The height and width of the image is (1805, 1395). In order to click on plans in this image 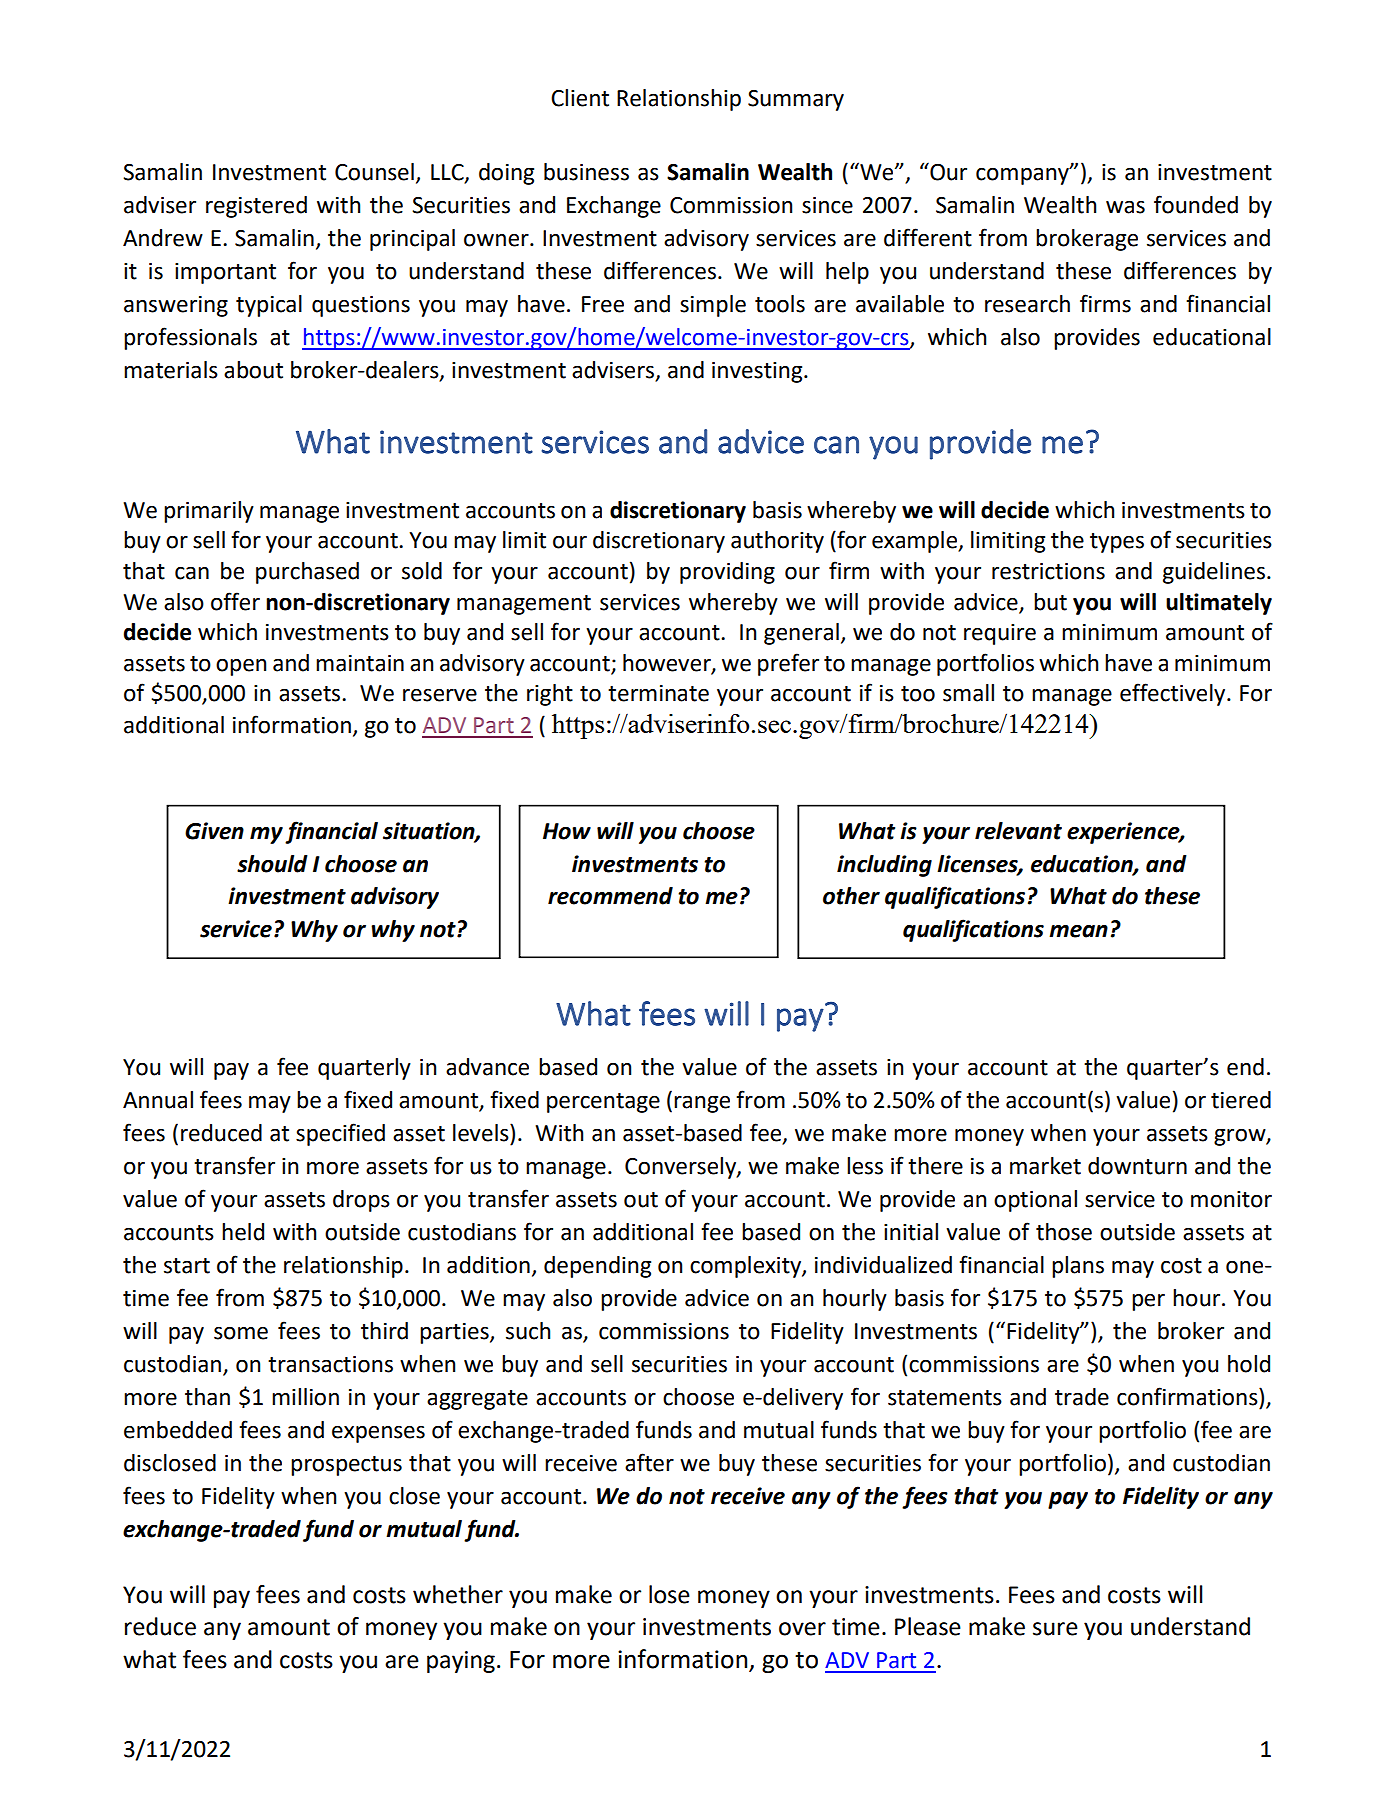, I will do `click(1078, 1267)`.
